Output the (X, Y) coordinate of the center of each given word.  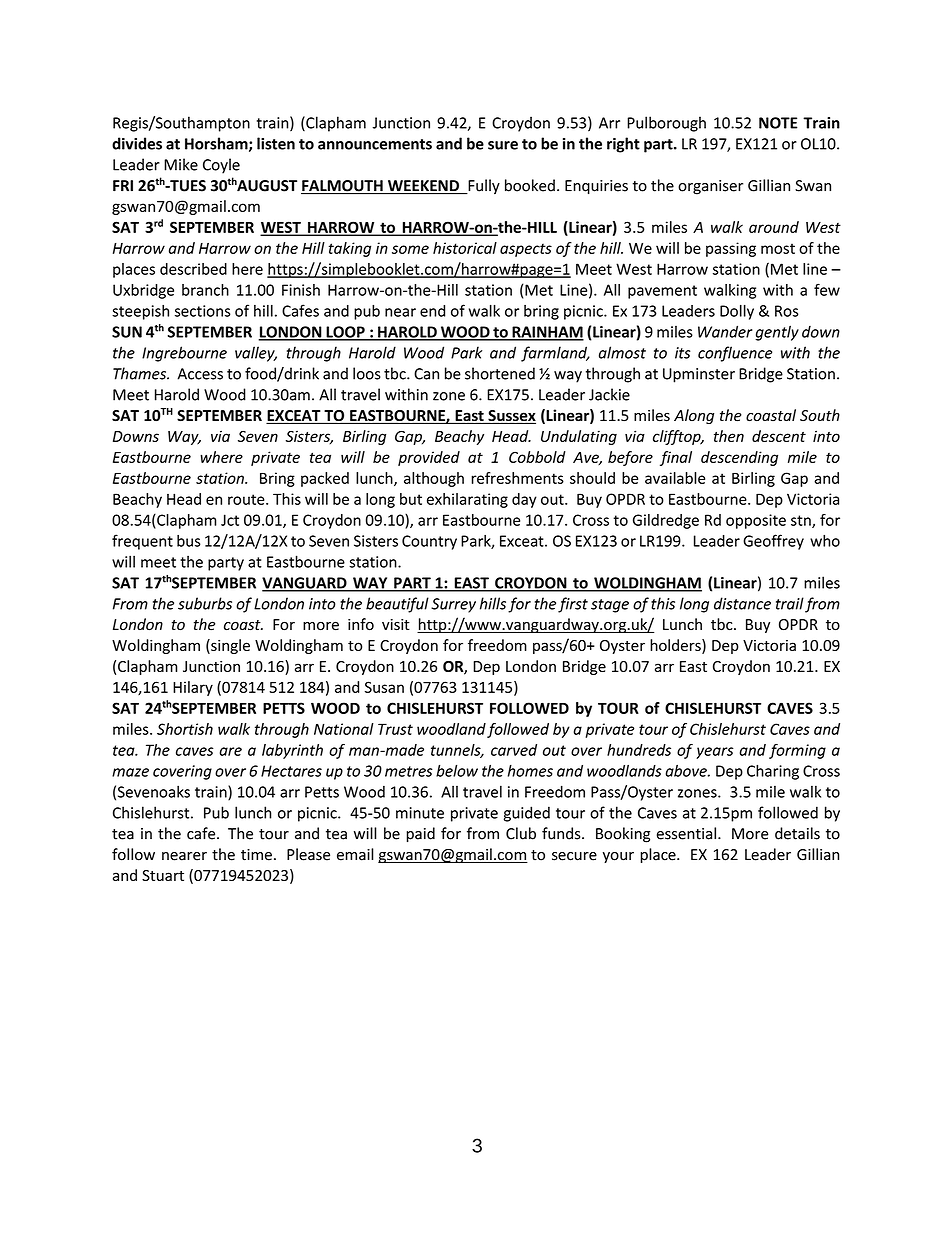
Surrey (453, 605)
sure (503, 145)
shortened (500, 373)
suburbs (205, 603)
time (256, 855)
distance (742, 603)
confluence (735, 354)
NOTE (778, 123)
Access (200, 374)
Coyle (221, 166)
